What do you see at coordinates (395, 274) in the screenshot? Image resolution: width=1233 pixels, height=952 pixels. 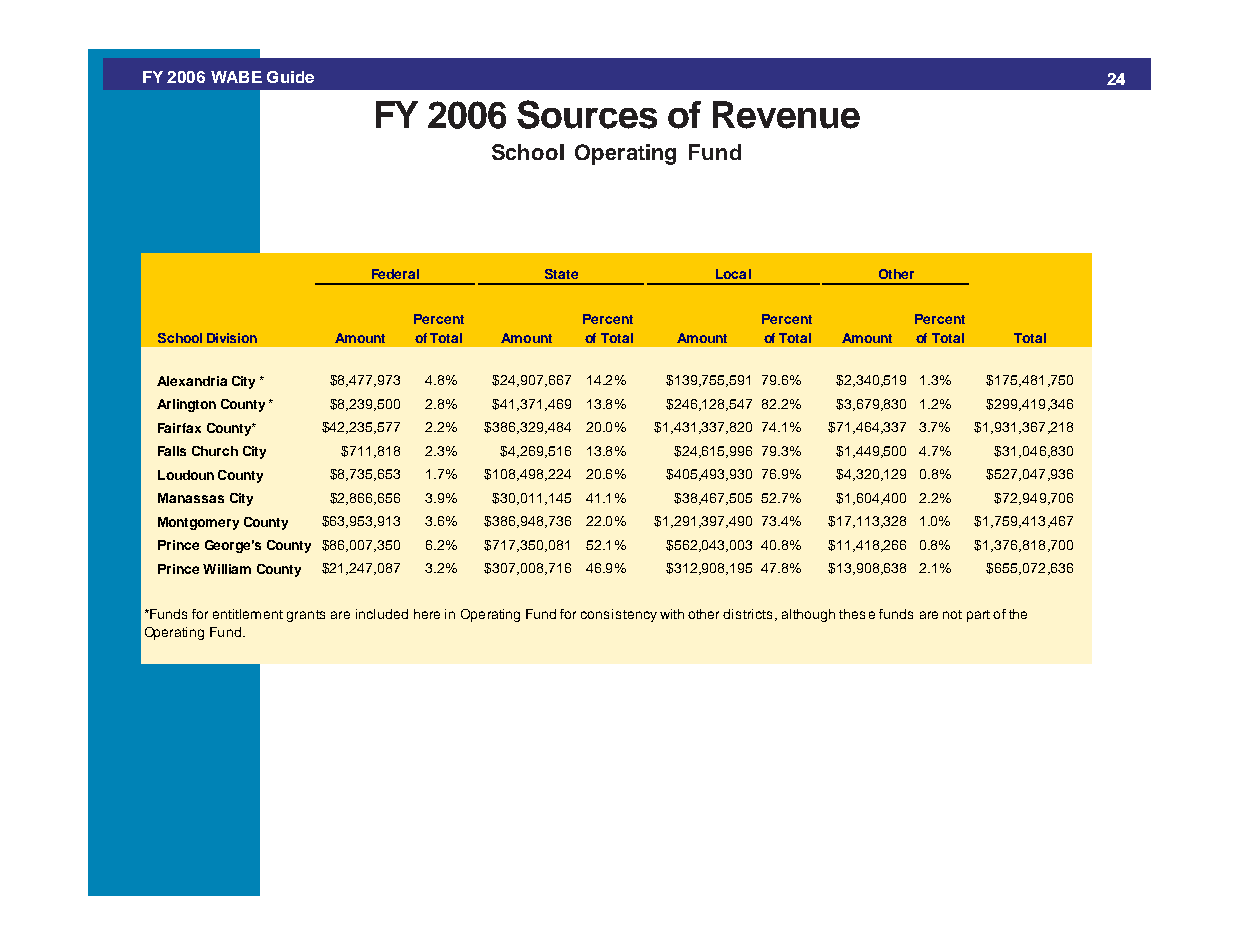 I see `Federal` at bounding box center [395, 274].
